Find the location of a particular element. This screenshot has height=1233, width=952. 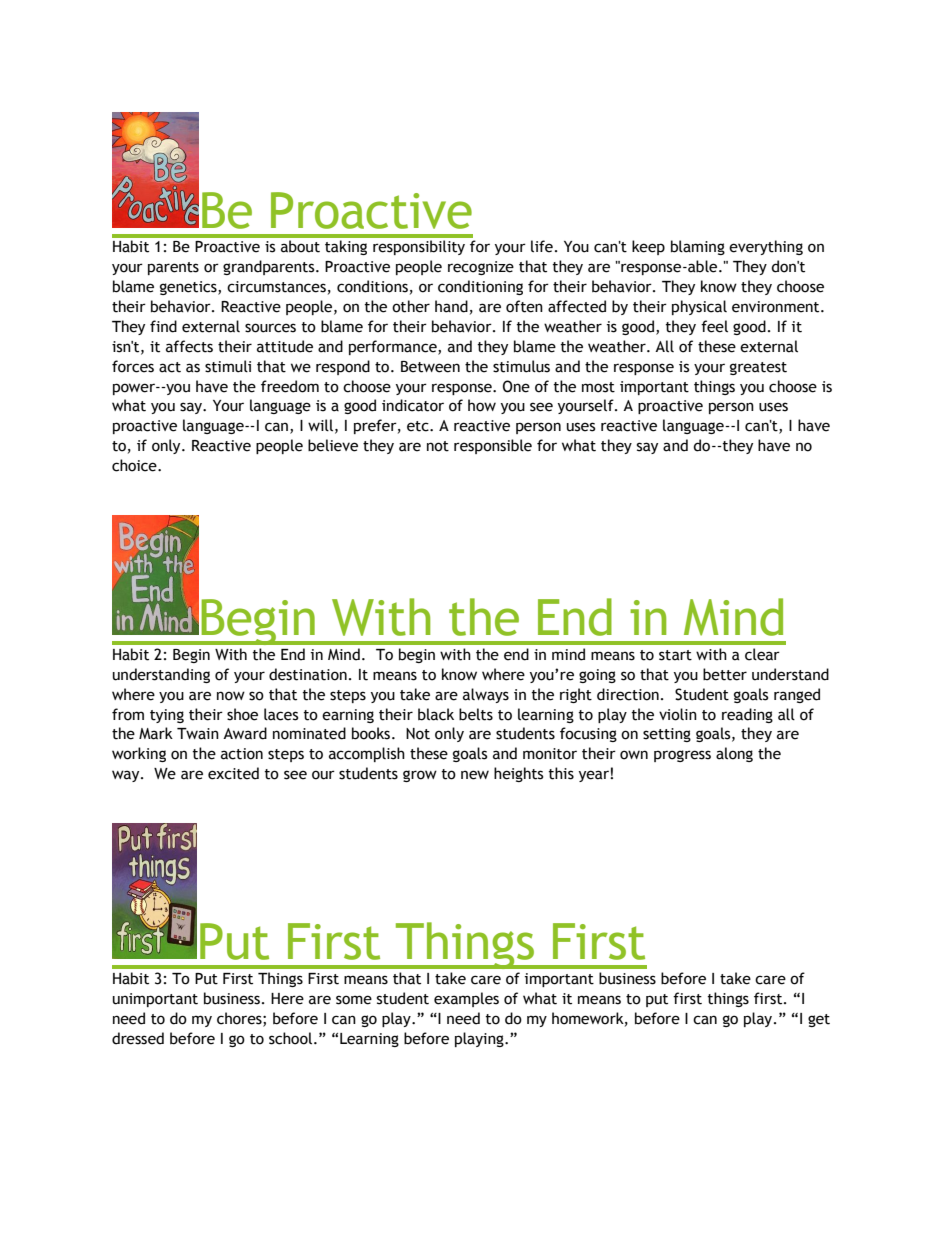

responsible is located at coordinates (493, 446).
